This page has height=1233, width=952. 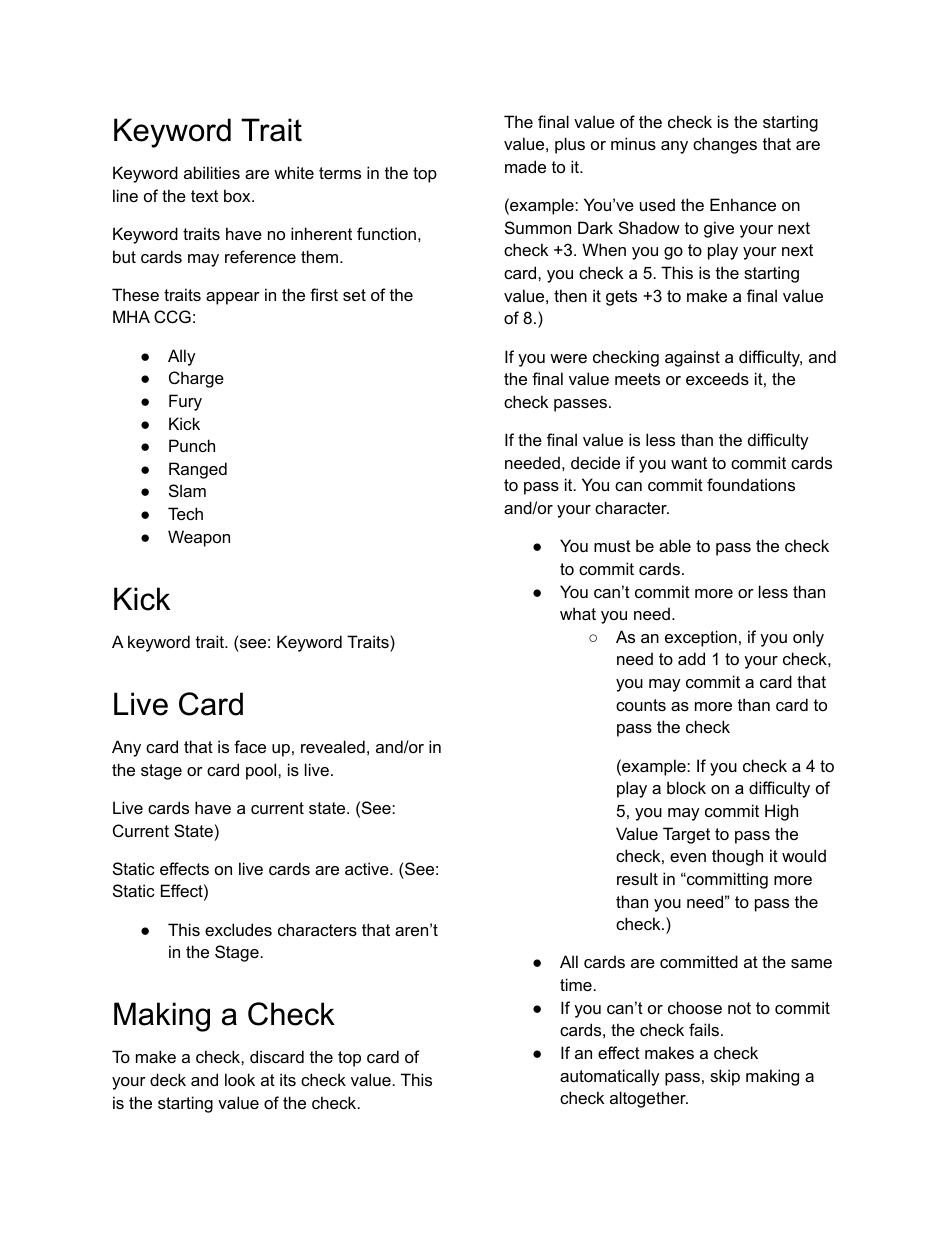 I want to click on though, so click(x=737, y=857).
